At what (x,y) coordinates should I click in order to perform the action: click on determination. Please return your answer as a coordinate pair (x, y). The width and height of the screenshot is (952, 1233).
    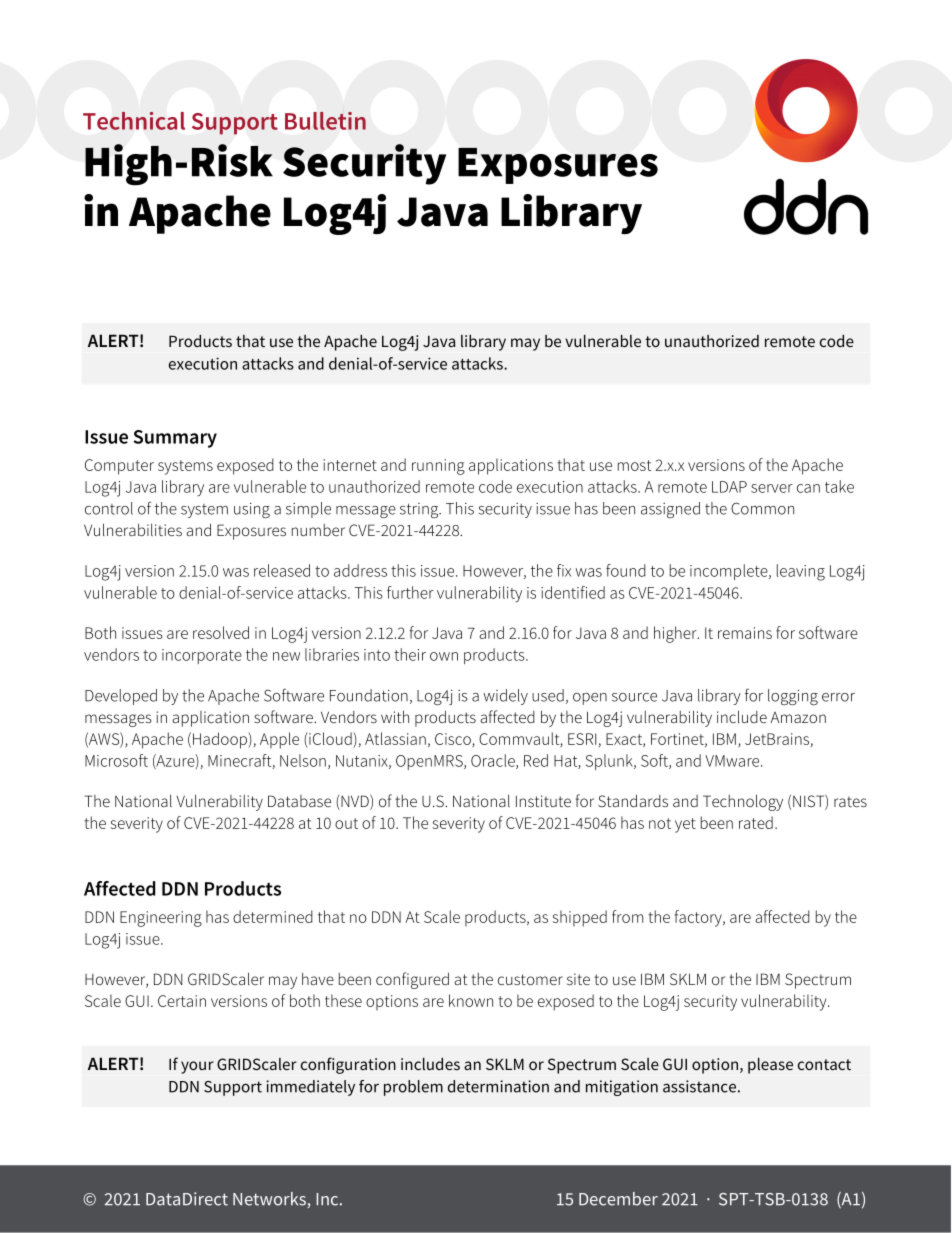
    Looking at the image, I should click on (498, 1086).
